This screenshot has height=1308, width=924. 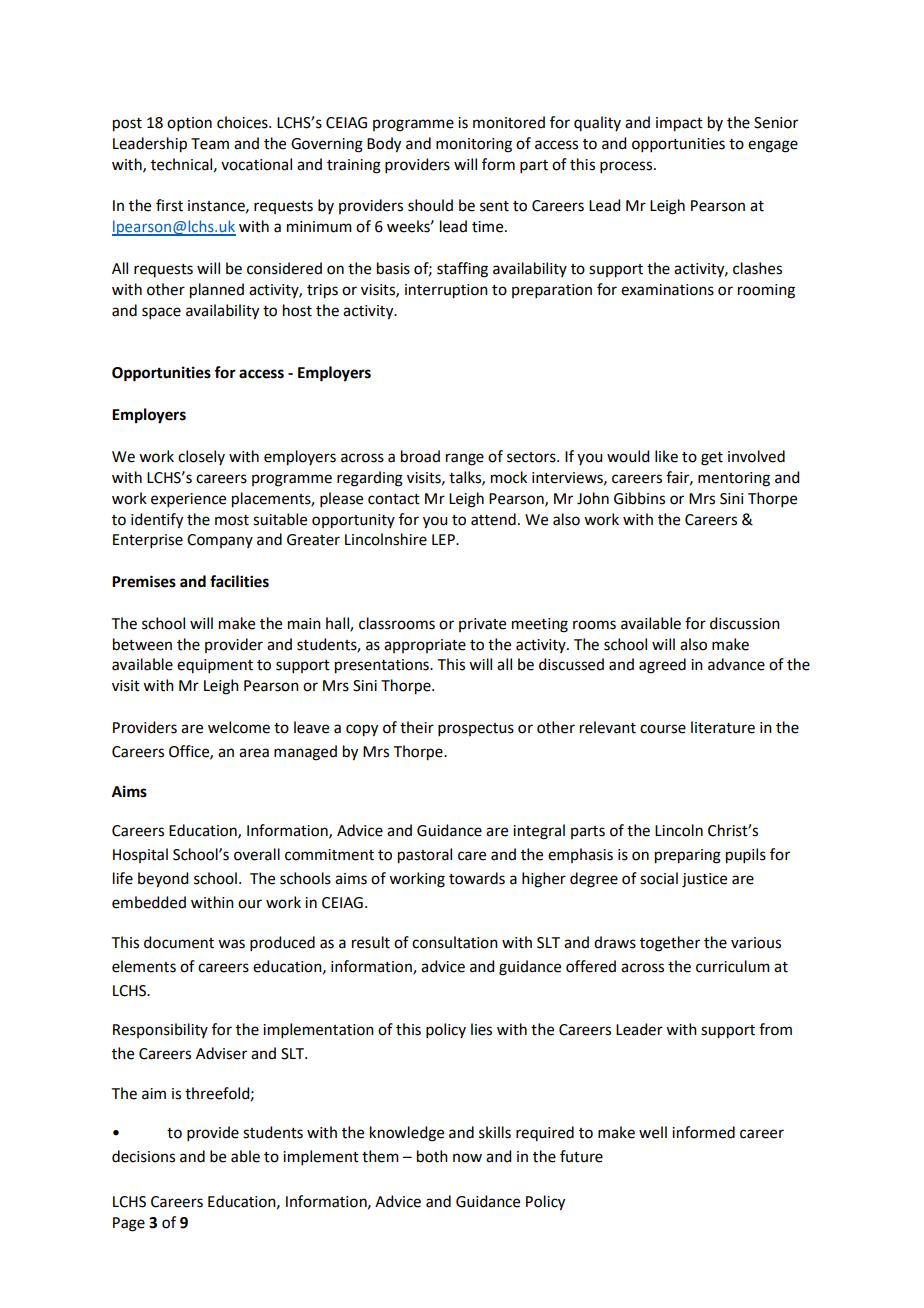 I want to click on discussion, so click(x=745, y=623).
